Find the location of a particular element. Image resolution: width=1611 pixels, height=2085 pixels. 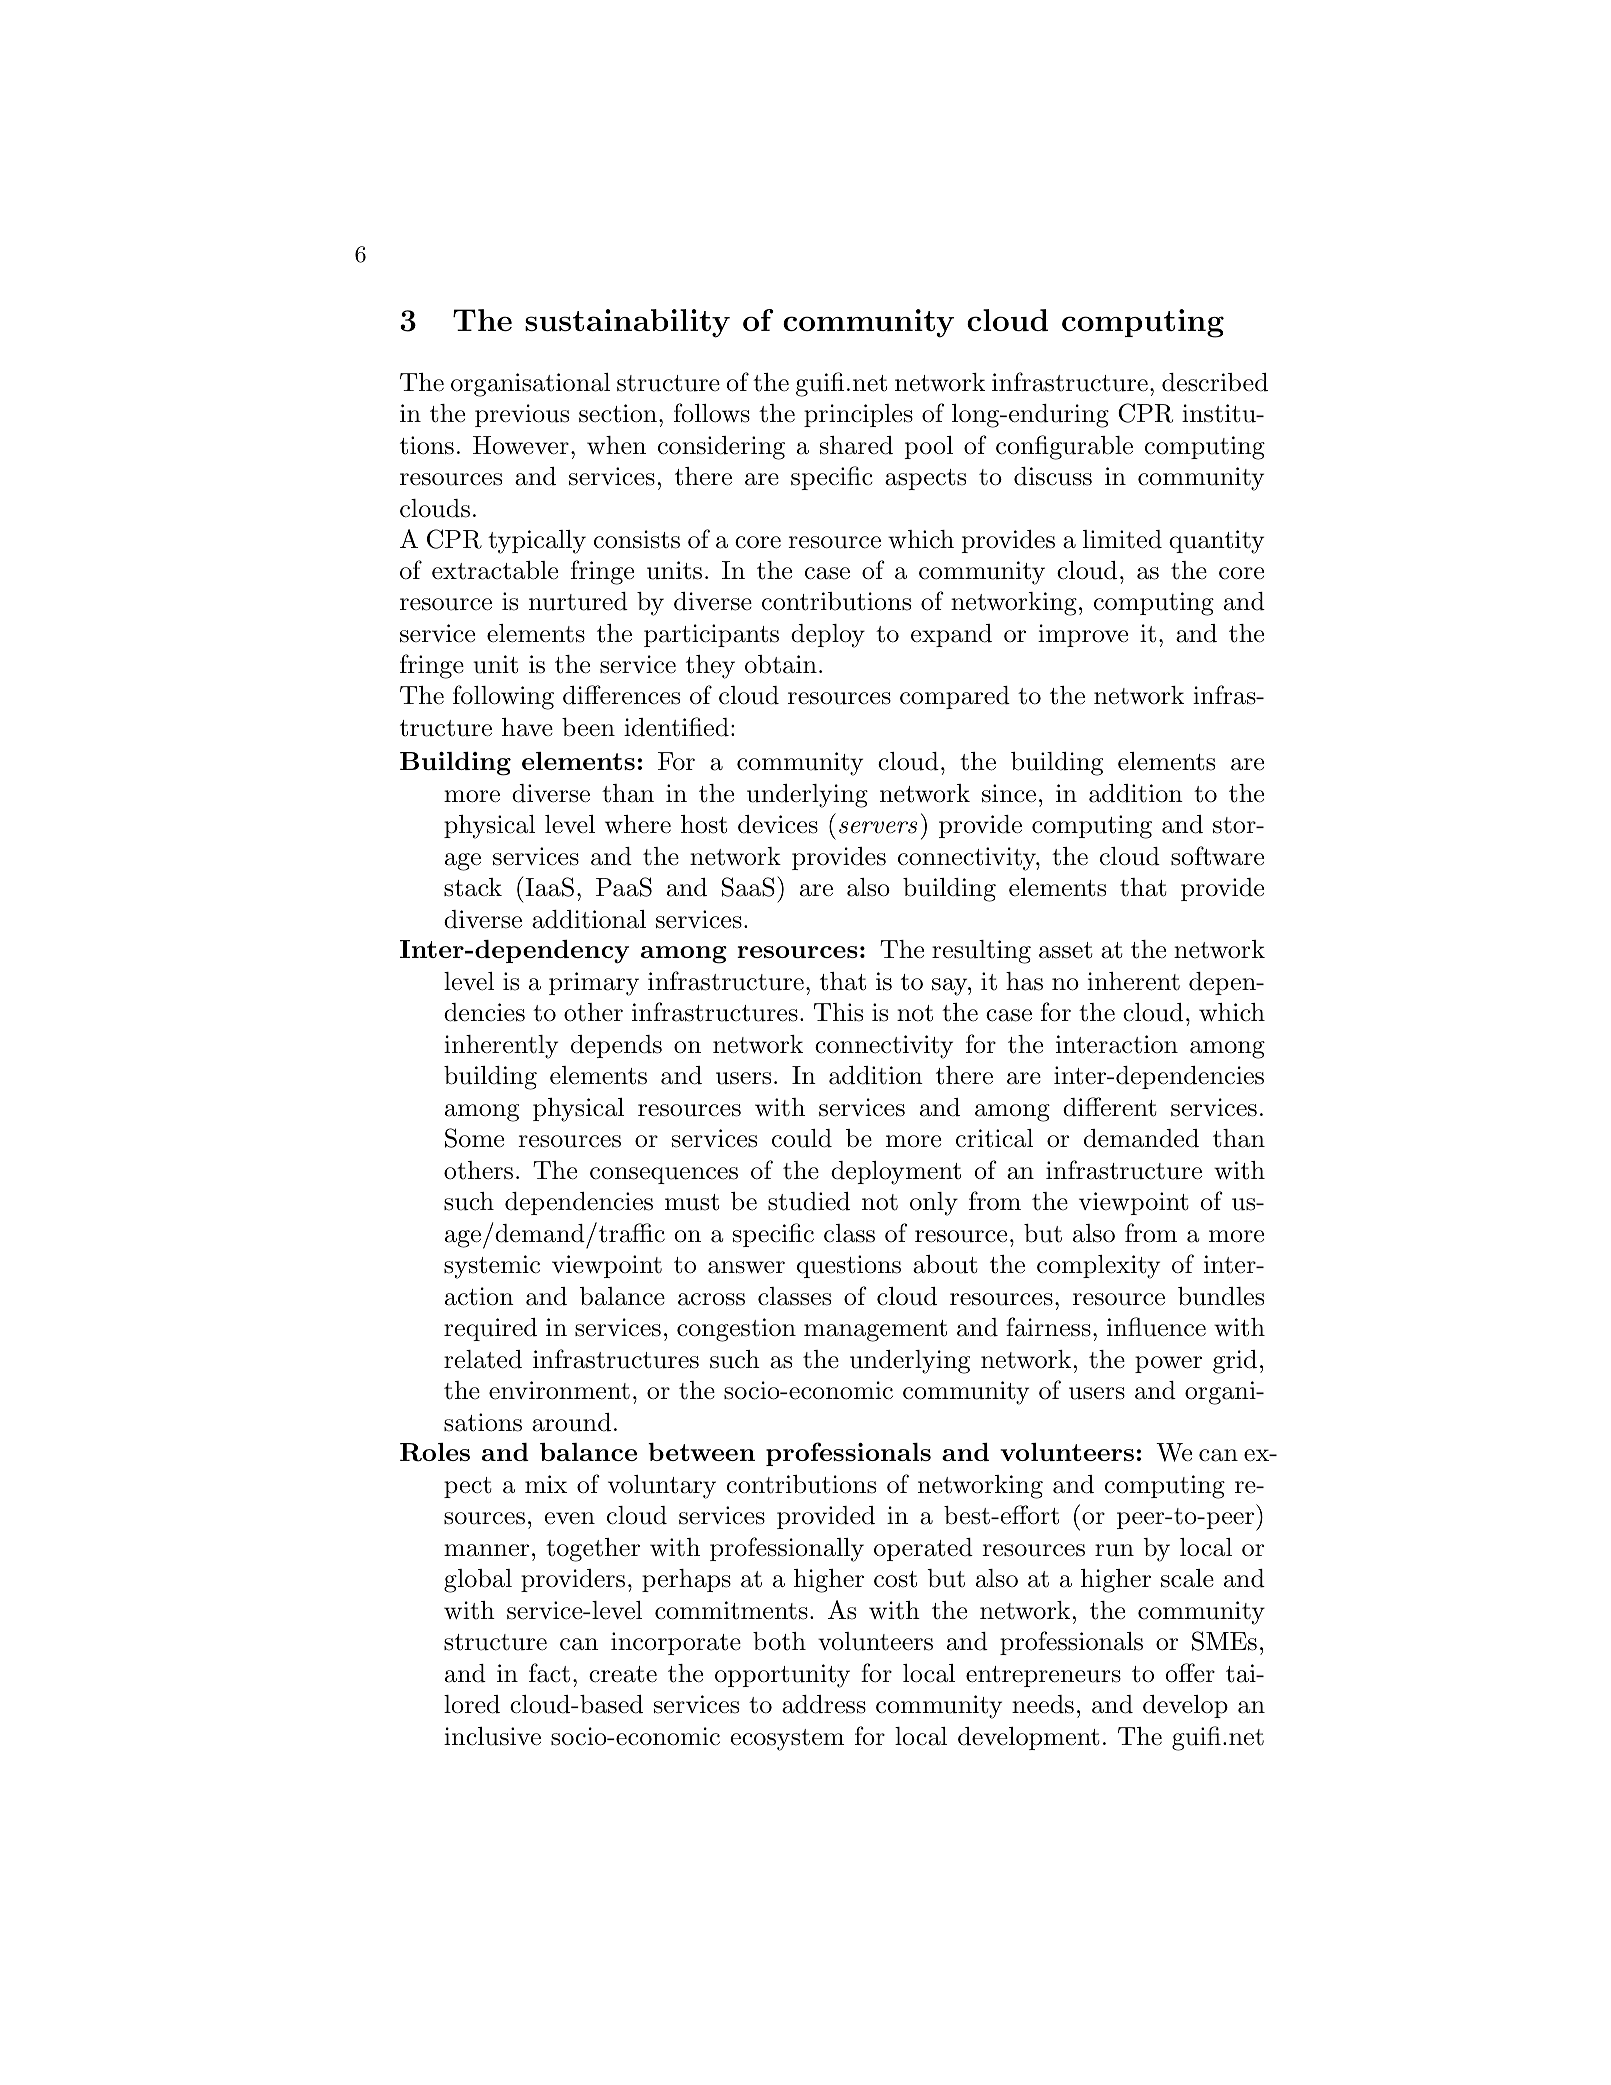

offer is located at coordinates (1190, 1673).
